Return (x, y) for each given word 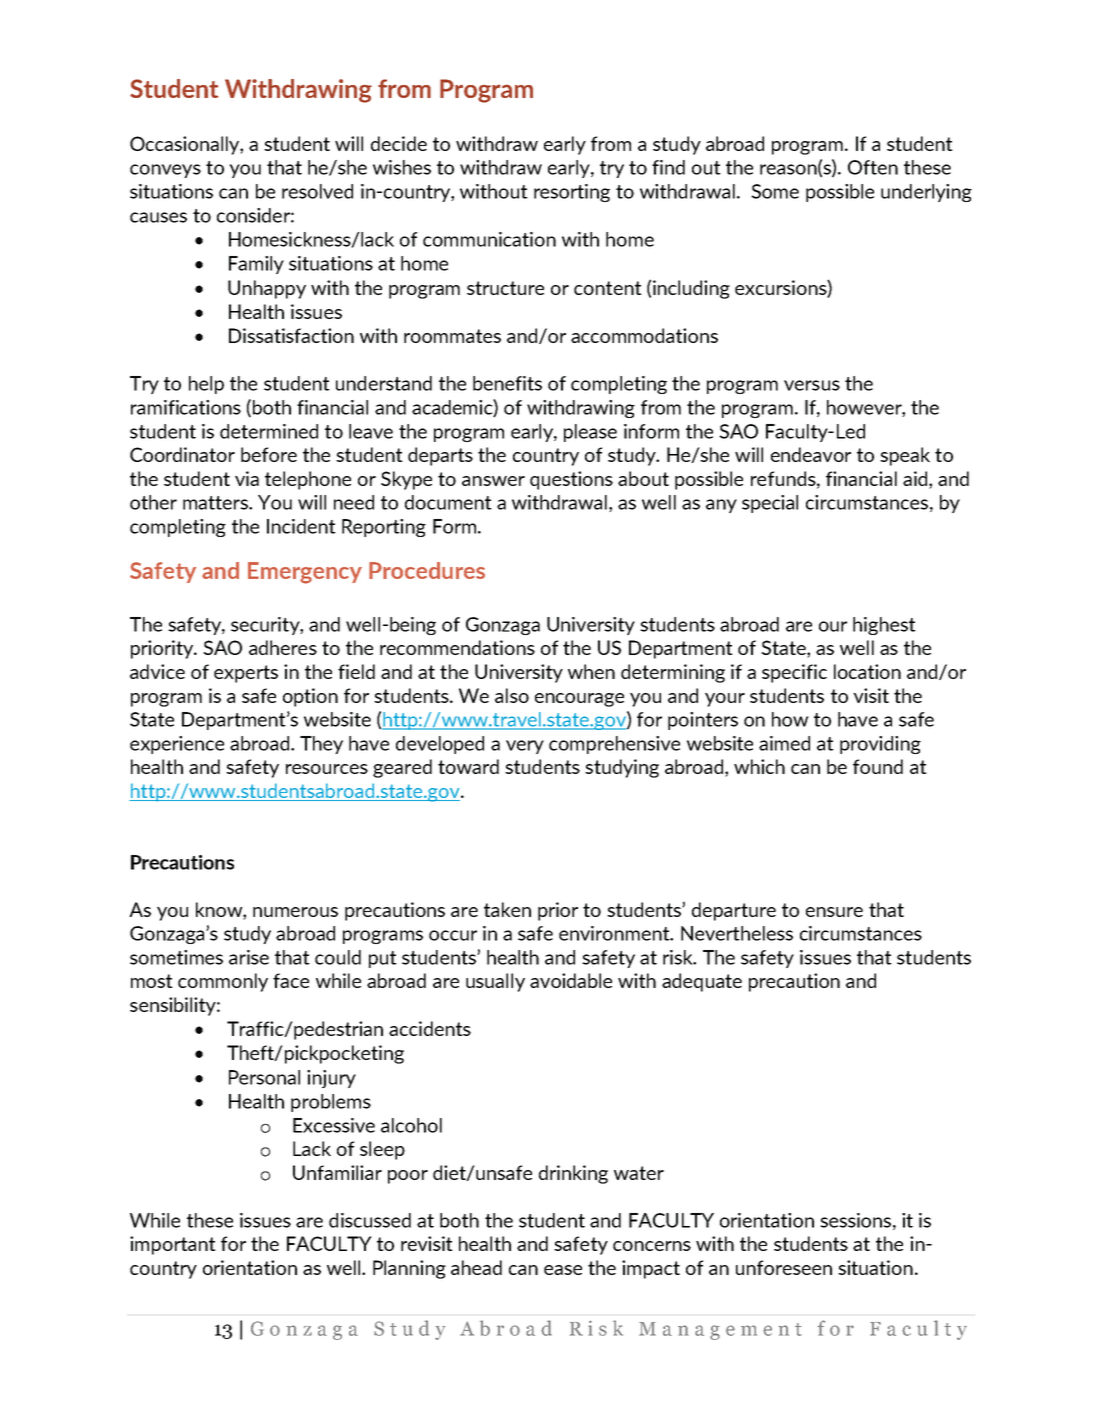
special (770, 504)
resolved (317, 191)
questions (571, 480)
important (173, 1245)
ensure (834, 912)
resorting (572, 193)
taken (507, 909)
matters (216, 503)
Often (873, 167)
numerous (295, 912)
